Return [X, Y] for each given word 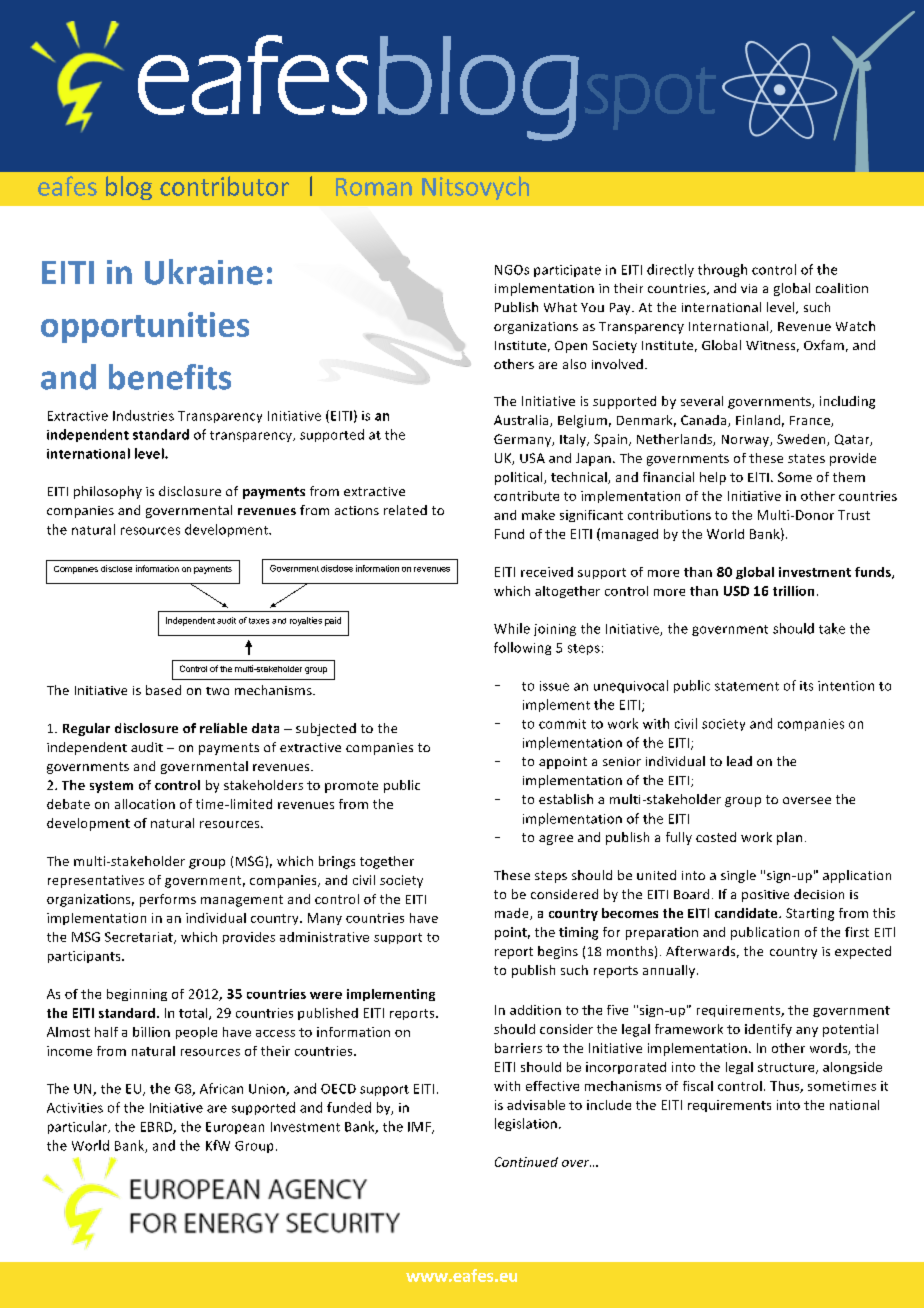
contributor [224, 186]
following [522, 648]
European [235, 1128]
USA [532, 458]
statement [747, 686]
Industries [143, 415]
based [163, 690]
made [513, 914]
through [722, 270]
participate [567, 271]
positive [765, 896]
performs [168, 900]
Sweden [802, 440]
